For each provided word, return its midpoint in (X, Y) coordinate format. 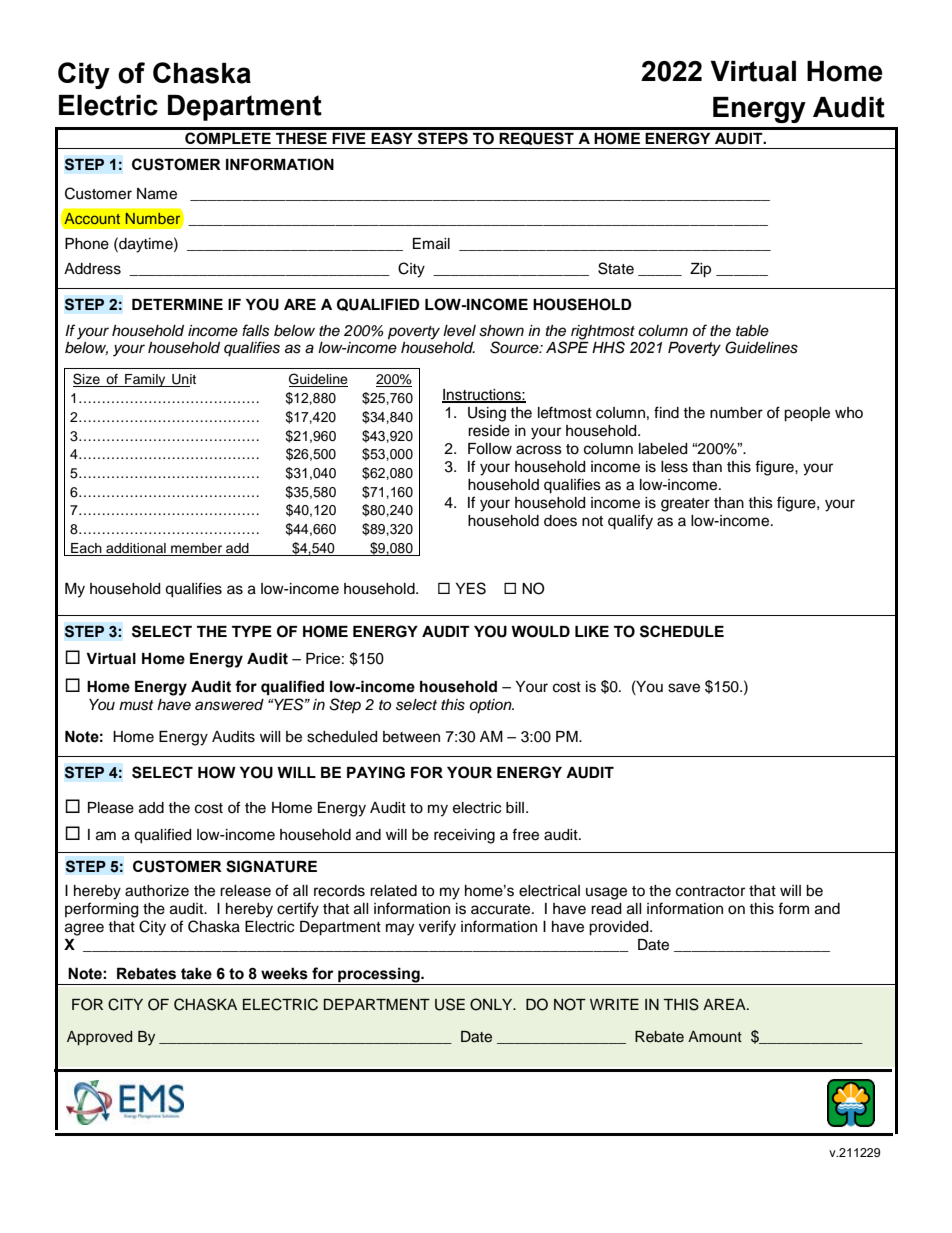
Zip (700, 270)
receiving (464, 836)
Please (111, 808)
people (807, 414)
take (196, 973)
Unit (183, 380)
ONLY (492, 1004)
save (684, 688)
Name (157, 194)
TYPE (252, 631)
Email (431, 244)
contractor (710, 891)
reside (489, 431)
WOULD (540, 631)
